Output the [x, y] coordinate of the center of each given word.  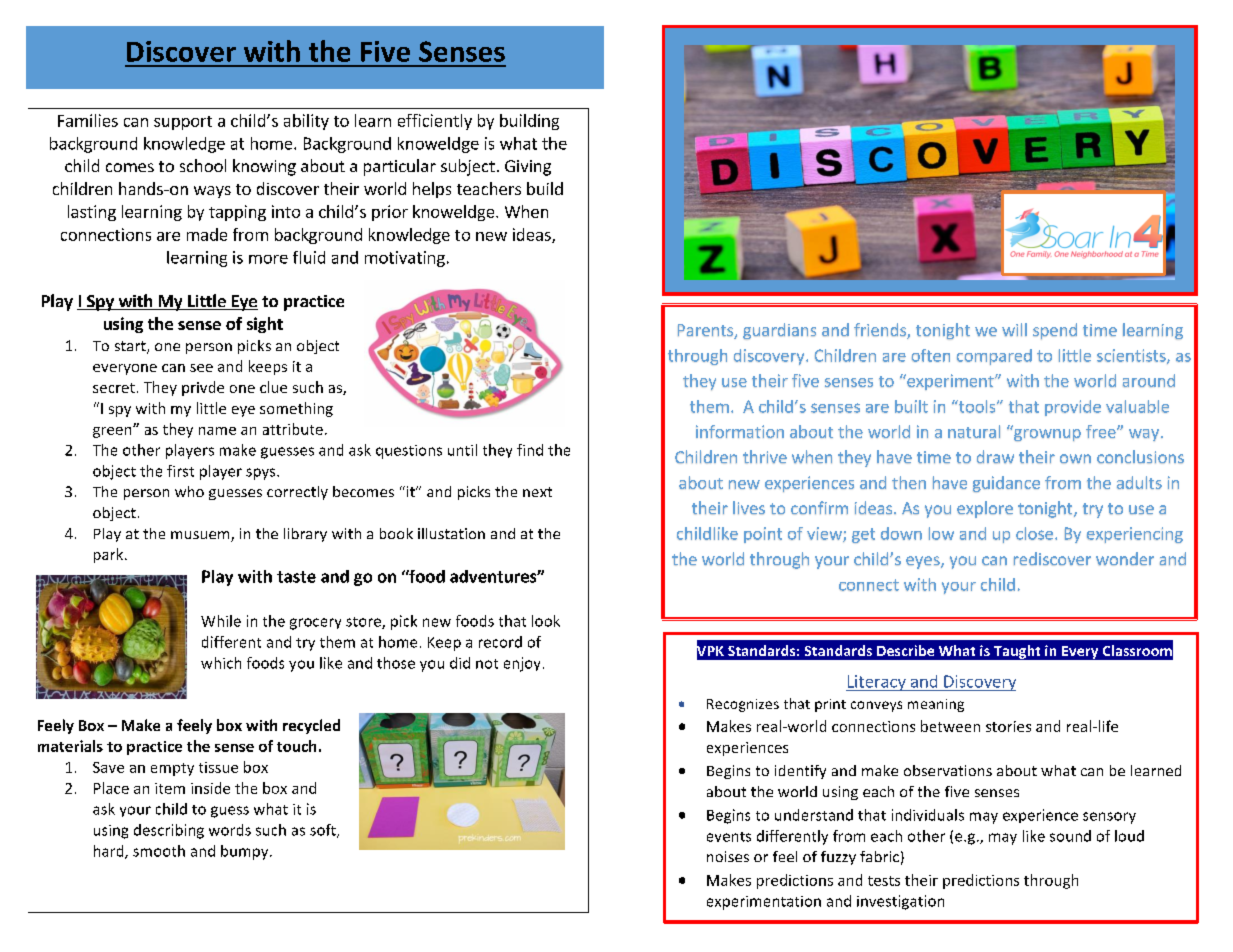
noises [728, 856]
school [203, 165]
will [1014, 329]
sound [1070, 836]
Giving [528, 168]
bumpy [246, 852]
